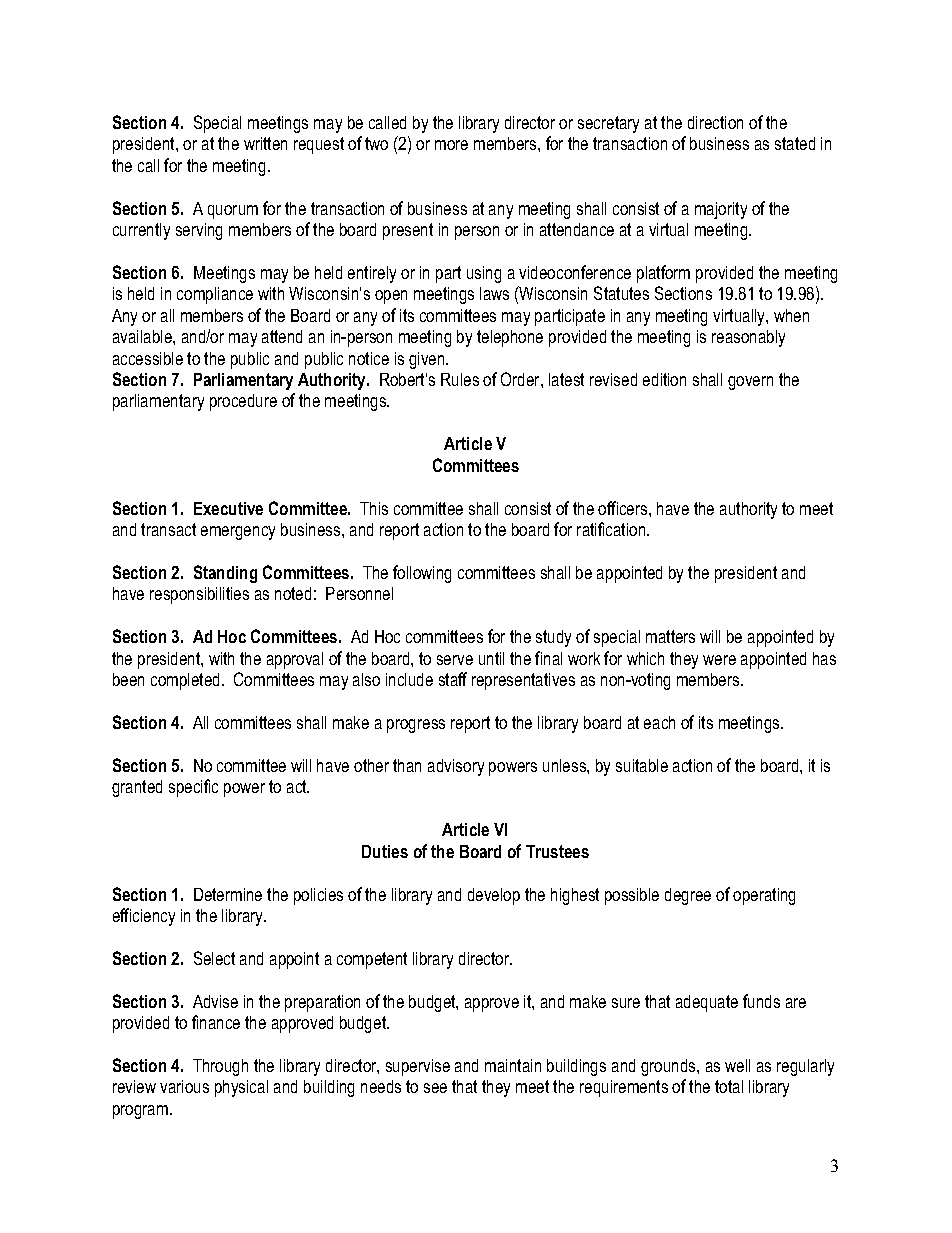 The height and width of the screenshot is (1233, 952). I want to click on direction, so click(715, 122).
